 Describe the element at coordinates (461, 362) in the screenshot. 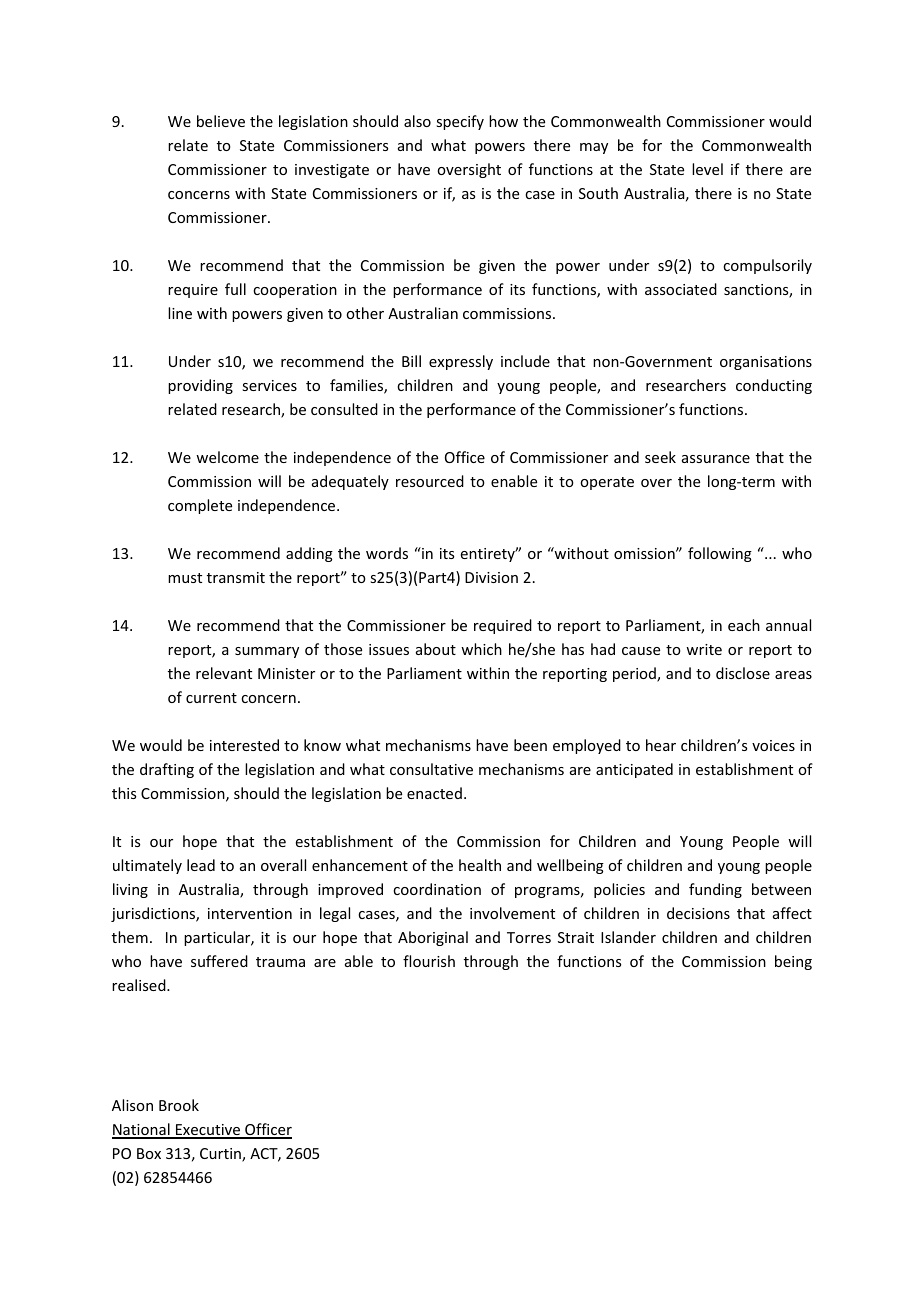

I see `expressly` at that location.
